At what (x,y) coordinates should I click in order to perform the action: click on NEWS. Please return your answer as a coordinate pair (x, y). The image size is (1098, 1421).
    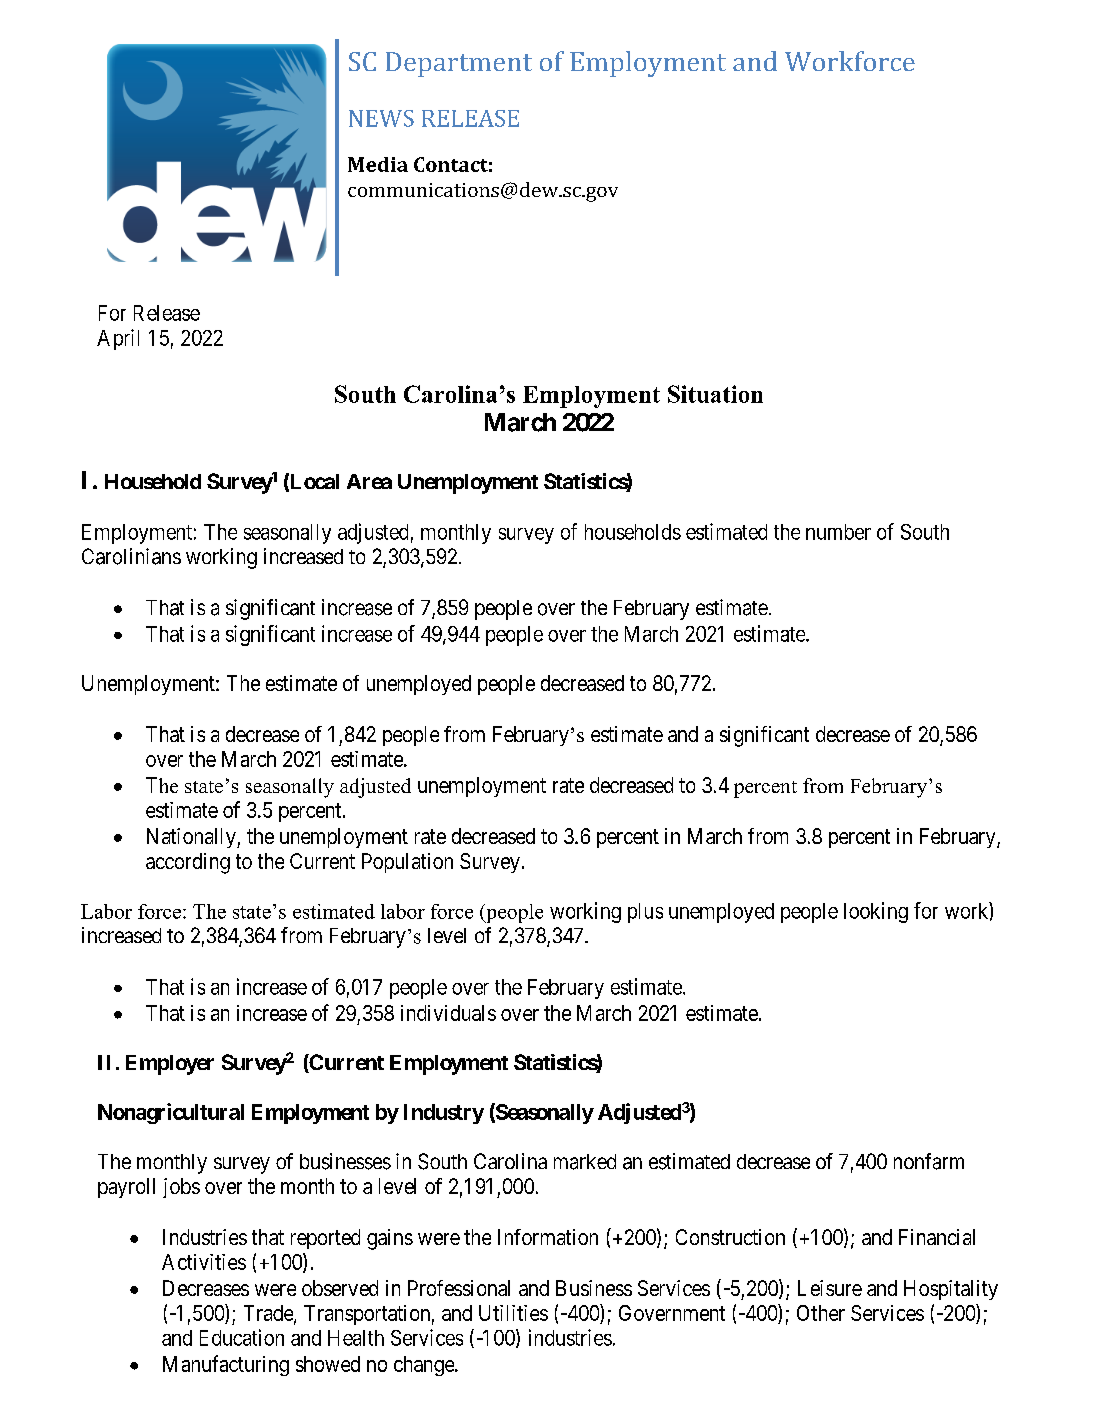
    Looking at the image, I should click on (381, 118).
